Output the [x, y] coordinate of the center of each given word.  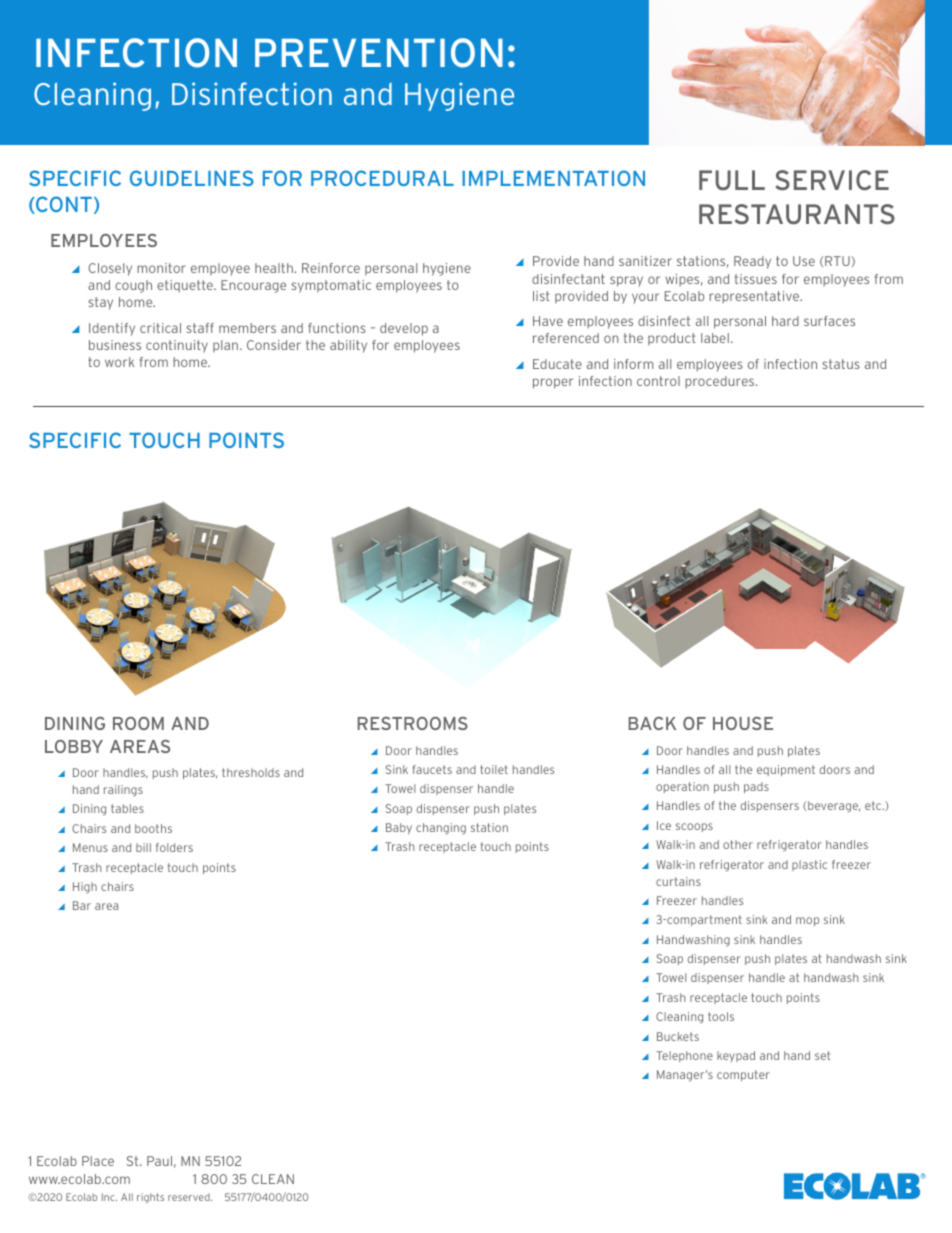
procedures [721, 382]
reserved [190, 1197]
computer [743, 1075]
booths [153, 828]
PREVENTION [379, 53]
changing [441, 828]
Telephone [684, 1056]
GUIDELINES [192, 178]
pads [756, 787]
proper [553, 383]
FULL [732, 180]
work [119, 362]
